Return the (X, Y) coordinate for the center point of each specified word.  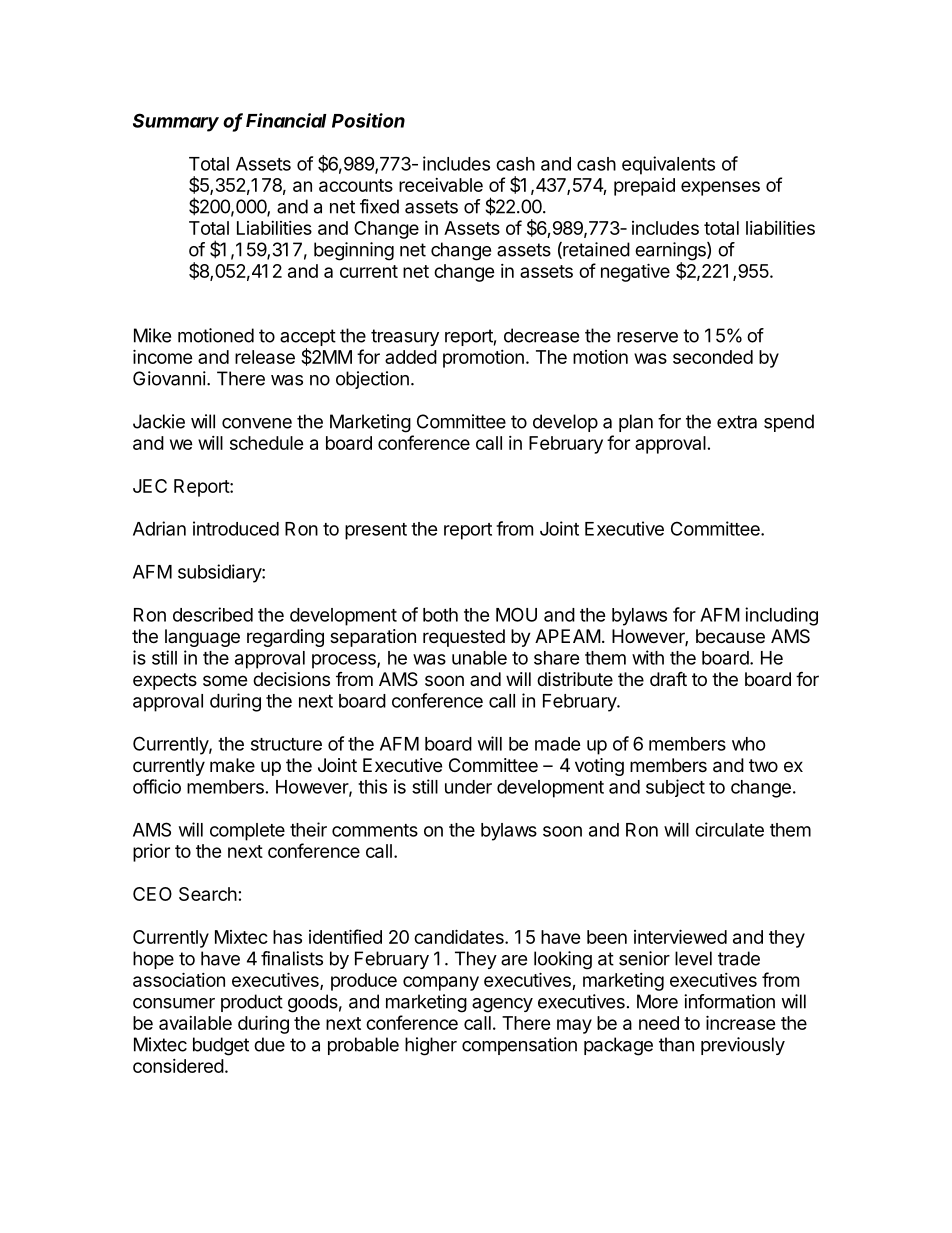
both (440, 615)
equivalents (668, 165)
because (730, 636)
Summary (176, 122)
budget (221, 1046)
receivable (441, 185)
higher (431, 1046)
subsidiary (220, 573)
